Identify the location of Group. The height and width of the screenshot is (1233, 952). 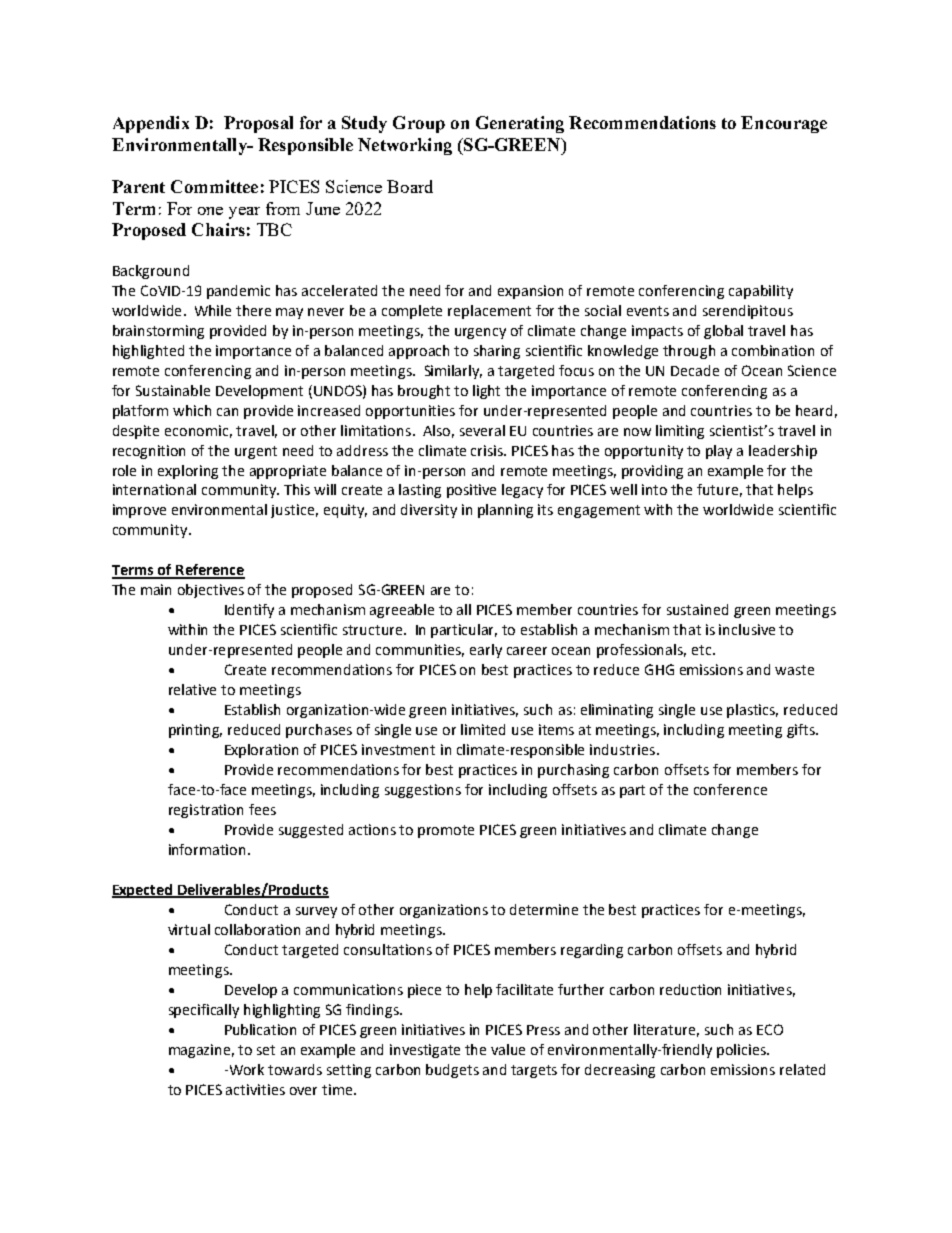
(419, 124).
